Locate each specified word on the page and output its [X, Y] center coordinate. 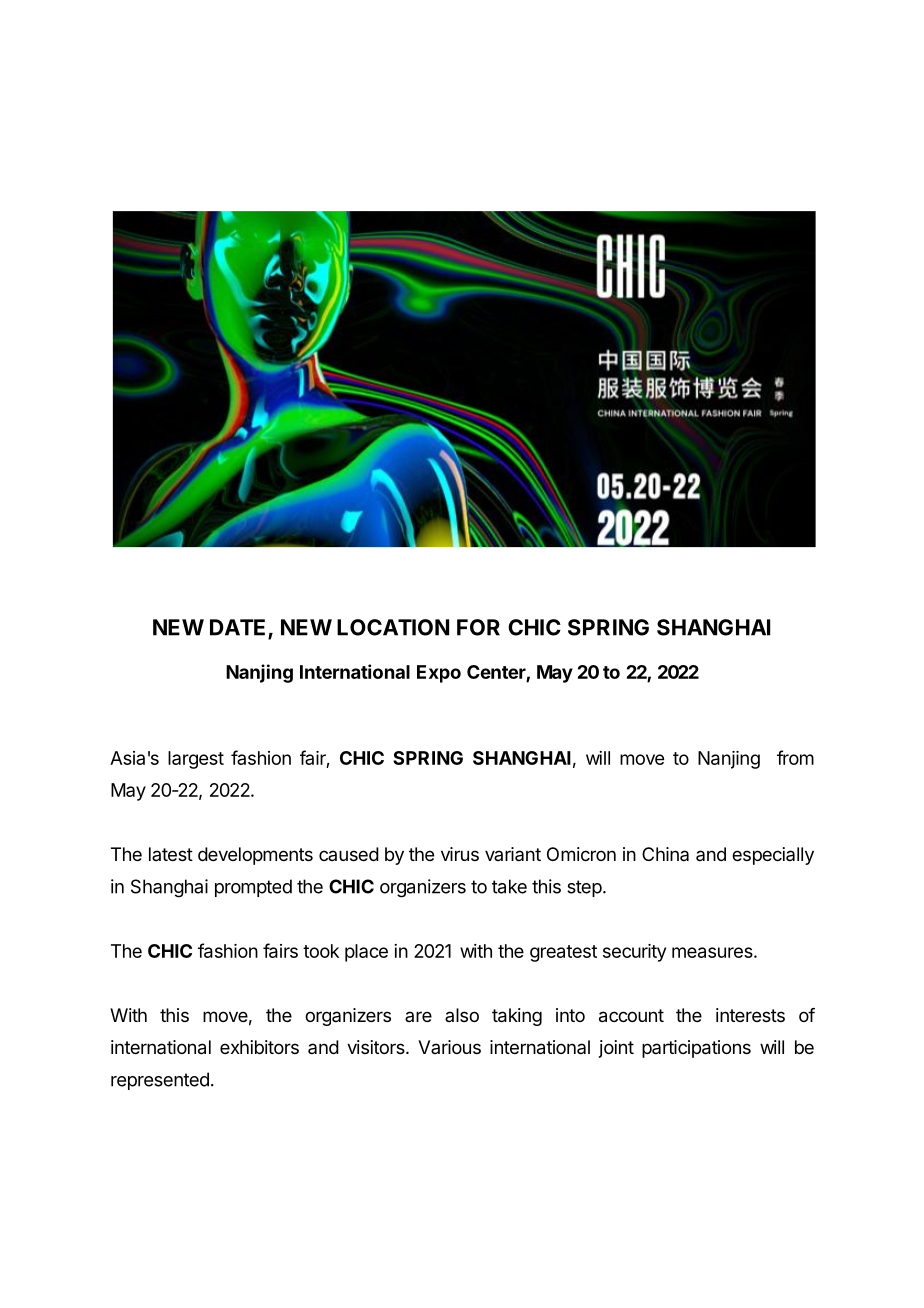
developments [255, 856]
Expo [439, 674]
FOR [478, 627]
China [665, 854]
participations [696, 1049]
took [321, 951]
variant [513, 854]
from [795, 757]
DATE [239, 628]
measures [713, 952]
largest [196, 760]
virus [460, 854]
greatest [563, 953]
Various [449, 1047]
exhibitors [259, 1047]
